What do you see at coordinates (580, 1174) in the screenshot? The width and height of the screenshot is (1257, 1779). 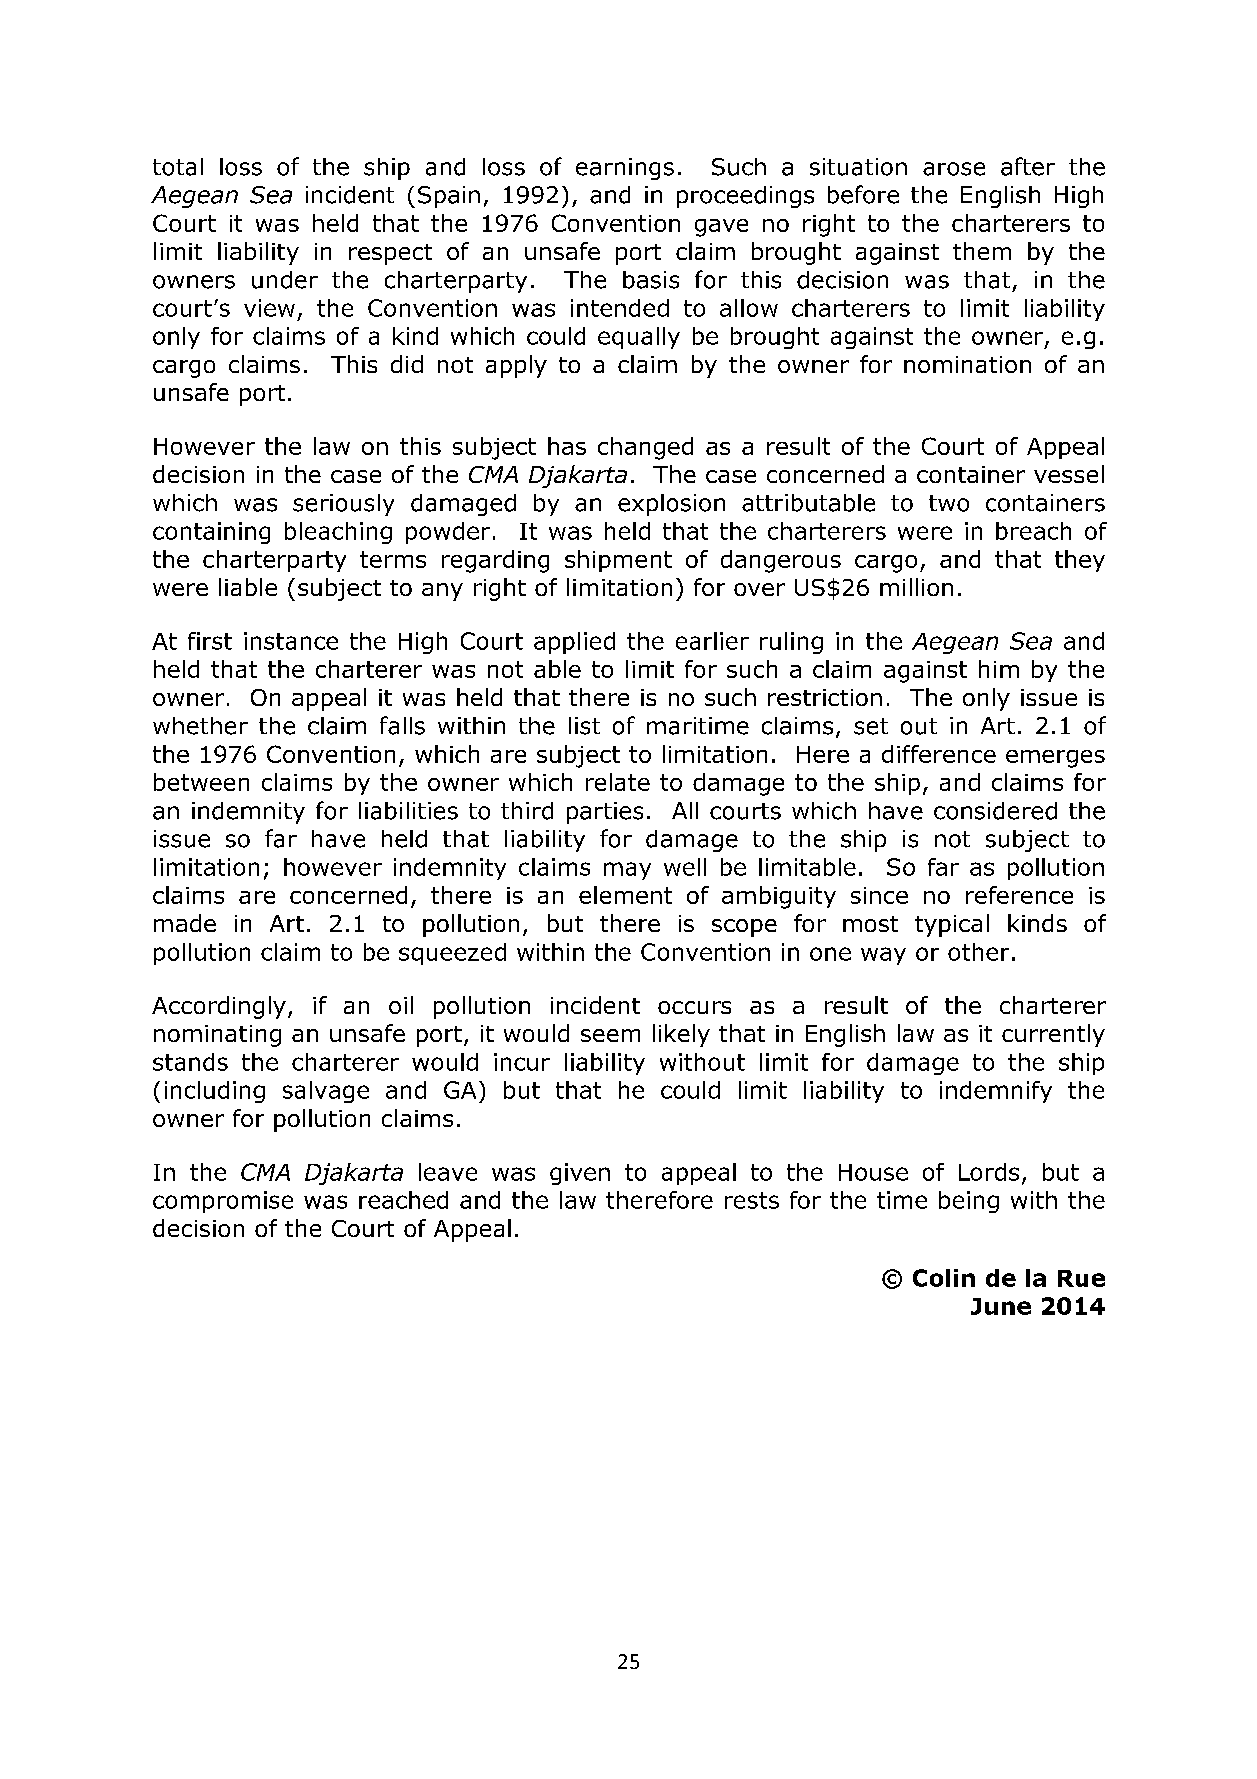 I see `given` at bounding box center [580, 1174].
